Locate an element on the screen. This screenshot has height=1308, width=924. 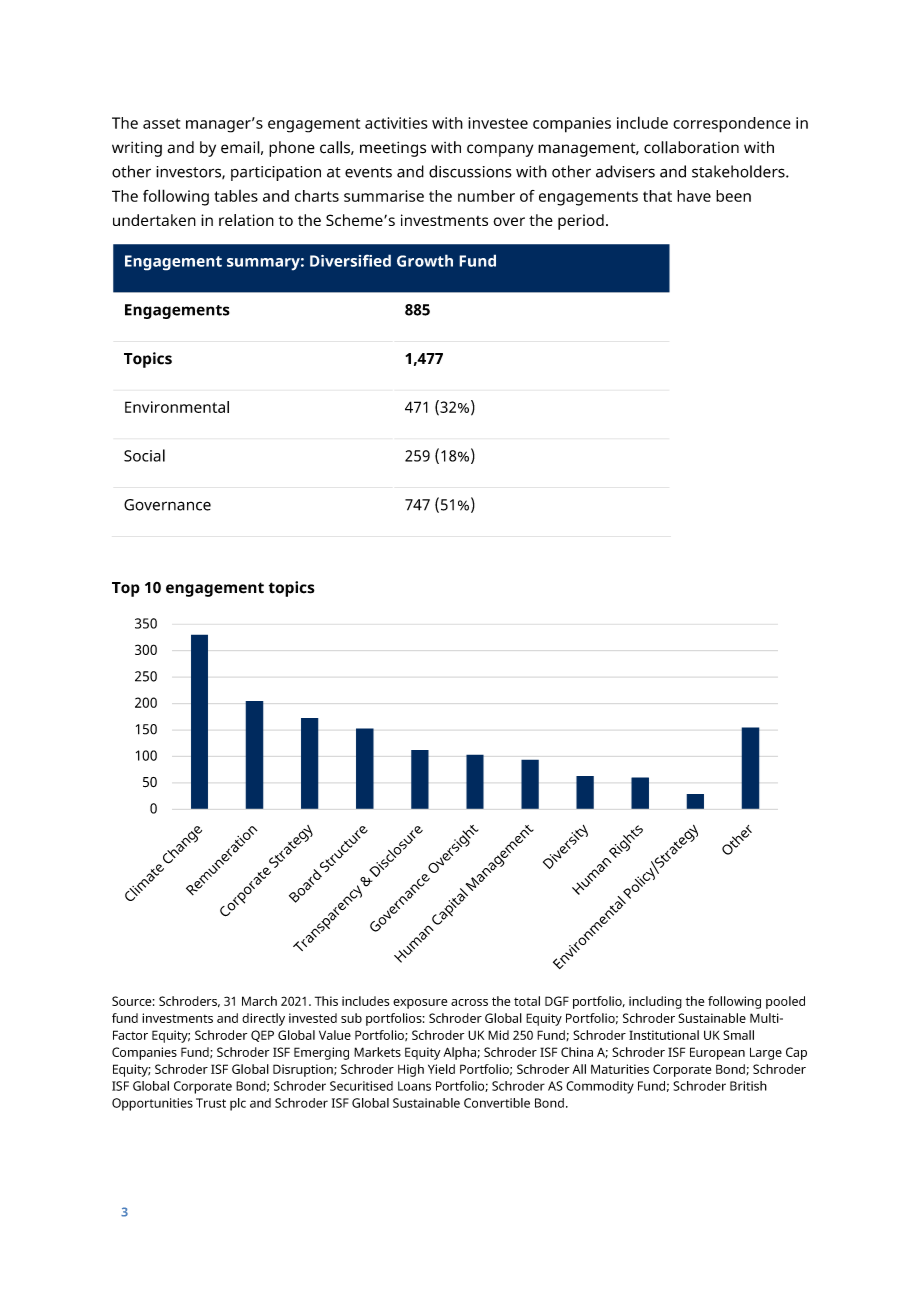
period is located at coordinates (581, 222).
